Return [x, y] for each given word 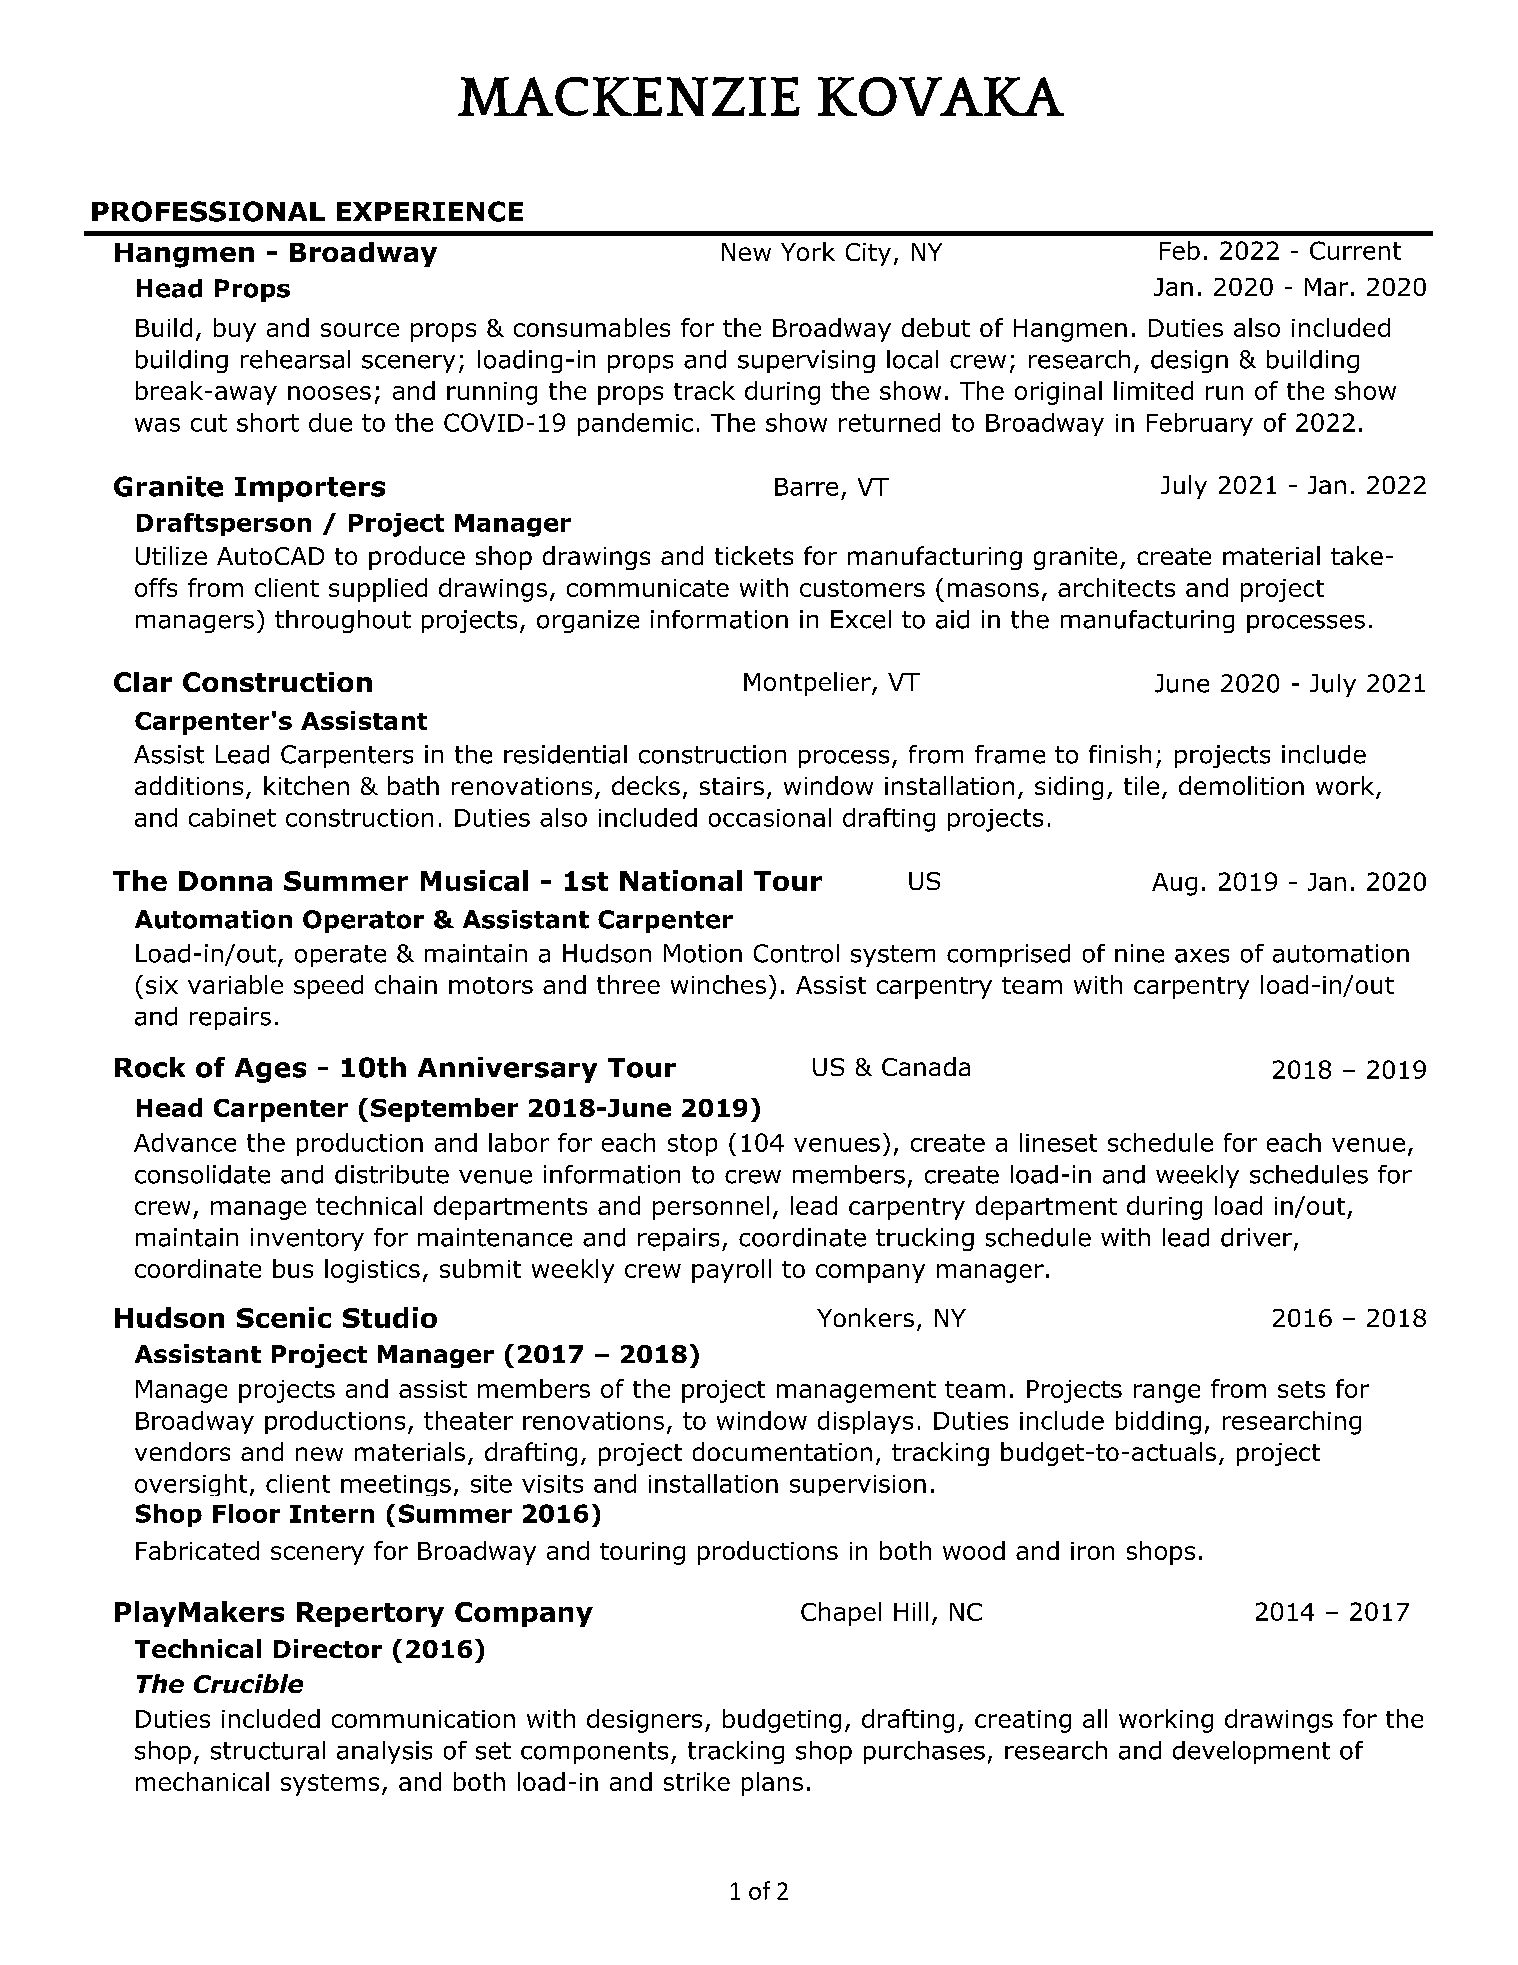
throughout [343, 621]
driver [1256, 1237]
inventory [307, 1239]
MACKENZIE [629, 96]
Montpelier [808, 684]
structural [268, 1750]
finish [1120, 754]
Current [1355, 250]
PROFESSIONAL [208, 211]
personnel [711, 1208]
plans [772, 1784]
